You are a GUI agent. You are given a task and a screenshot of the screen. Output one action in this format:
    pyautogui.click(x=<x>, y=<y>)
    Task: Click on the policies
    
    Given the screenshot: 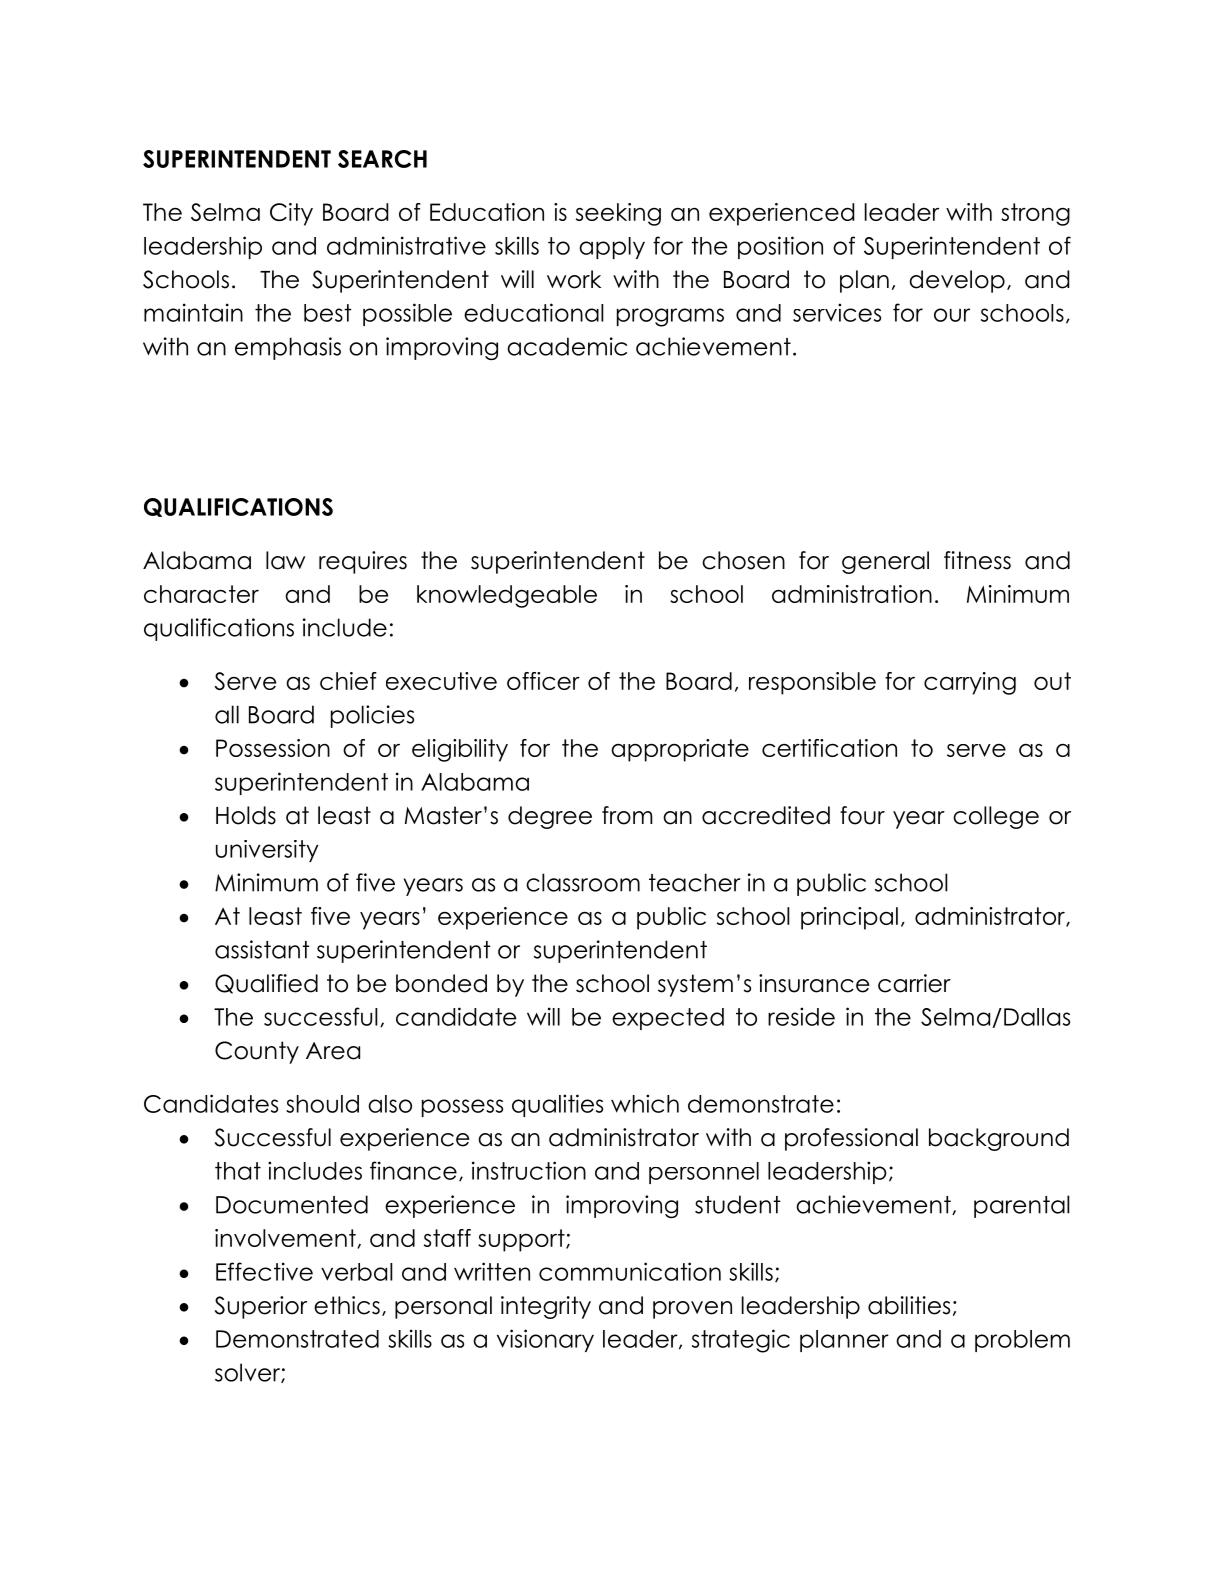 What is the action you would take?
    pyautogui.click(x=372, y=716)
